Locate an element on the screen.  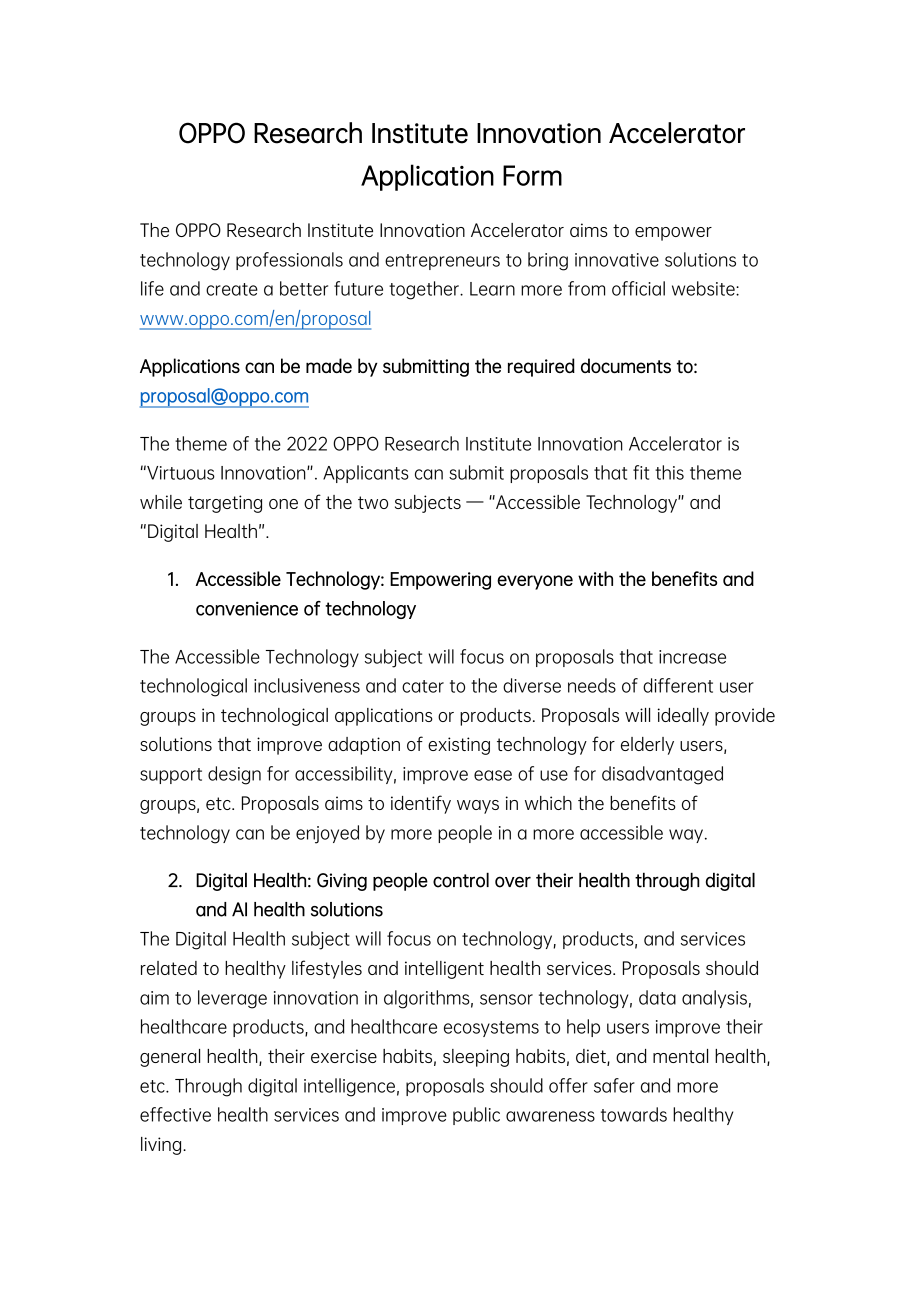
cater is located at coordinates (423, 686).
